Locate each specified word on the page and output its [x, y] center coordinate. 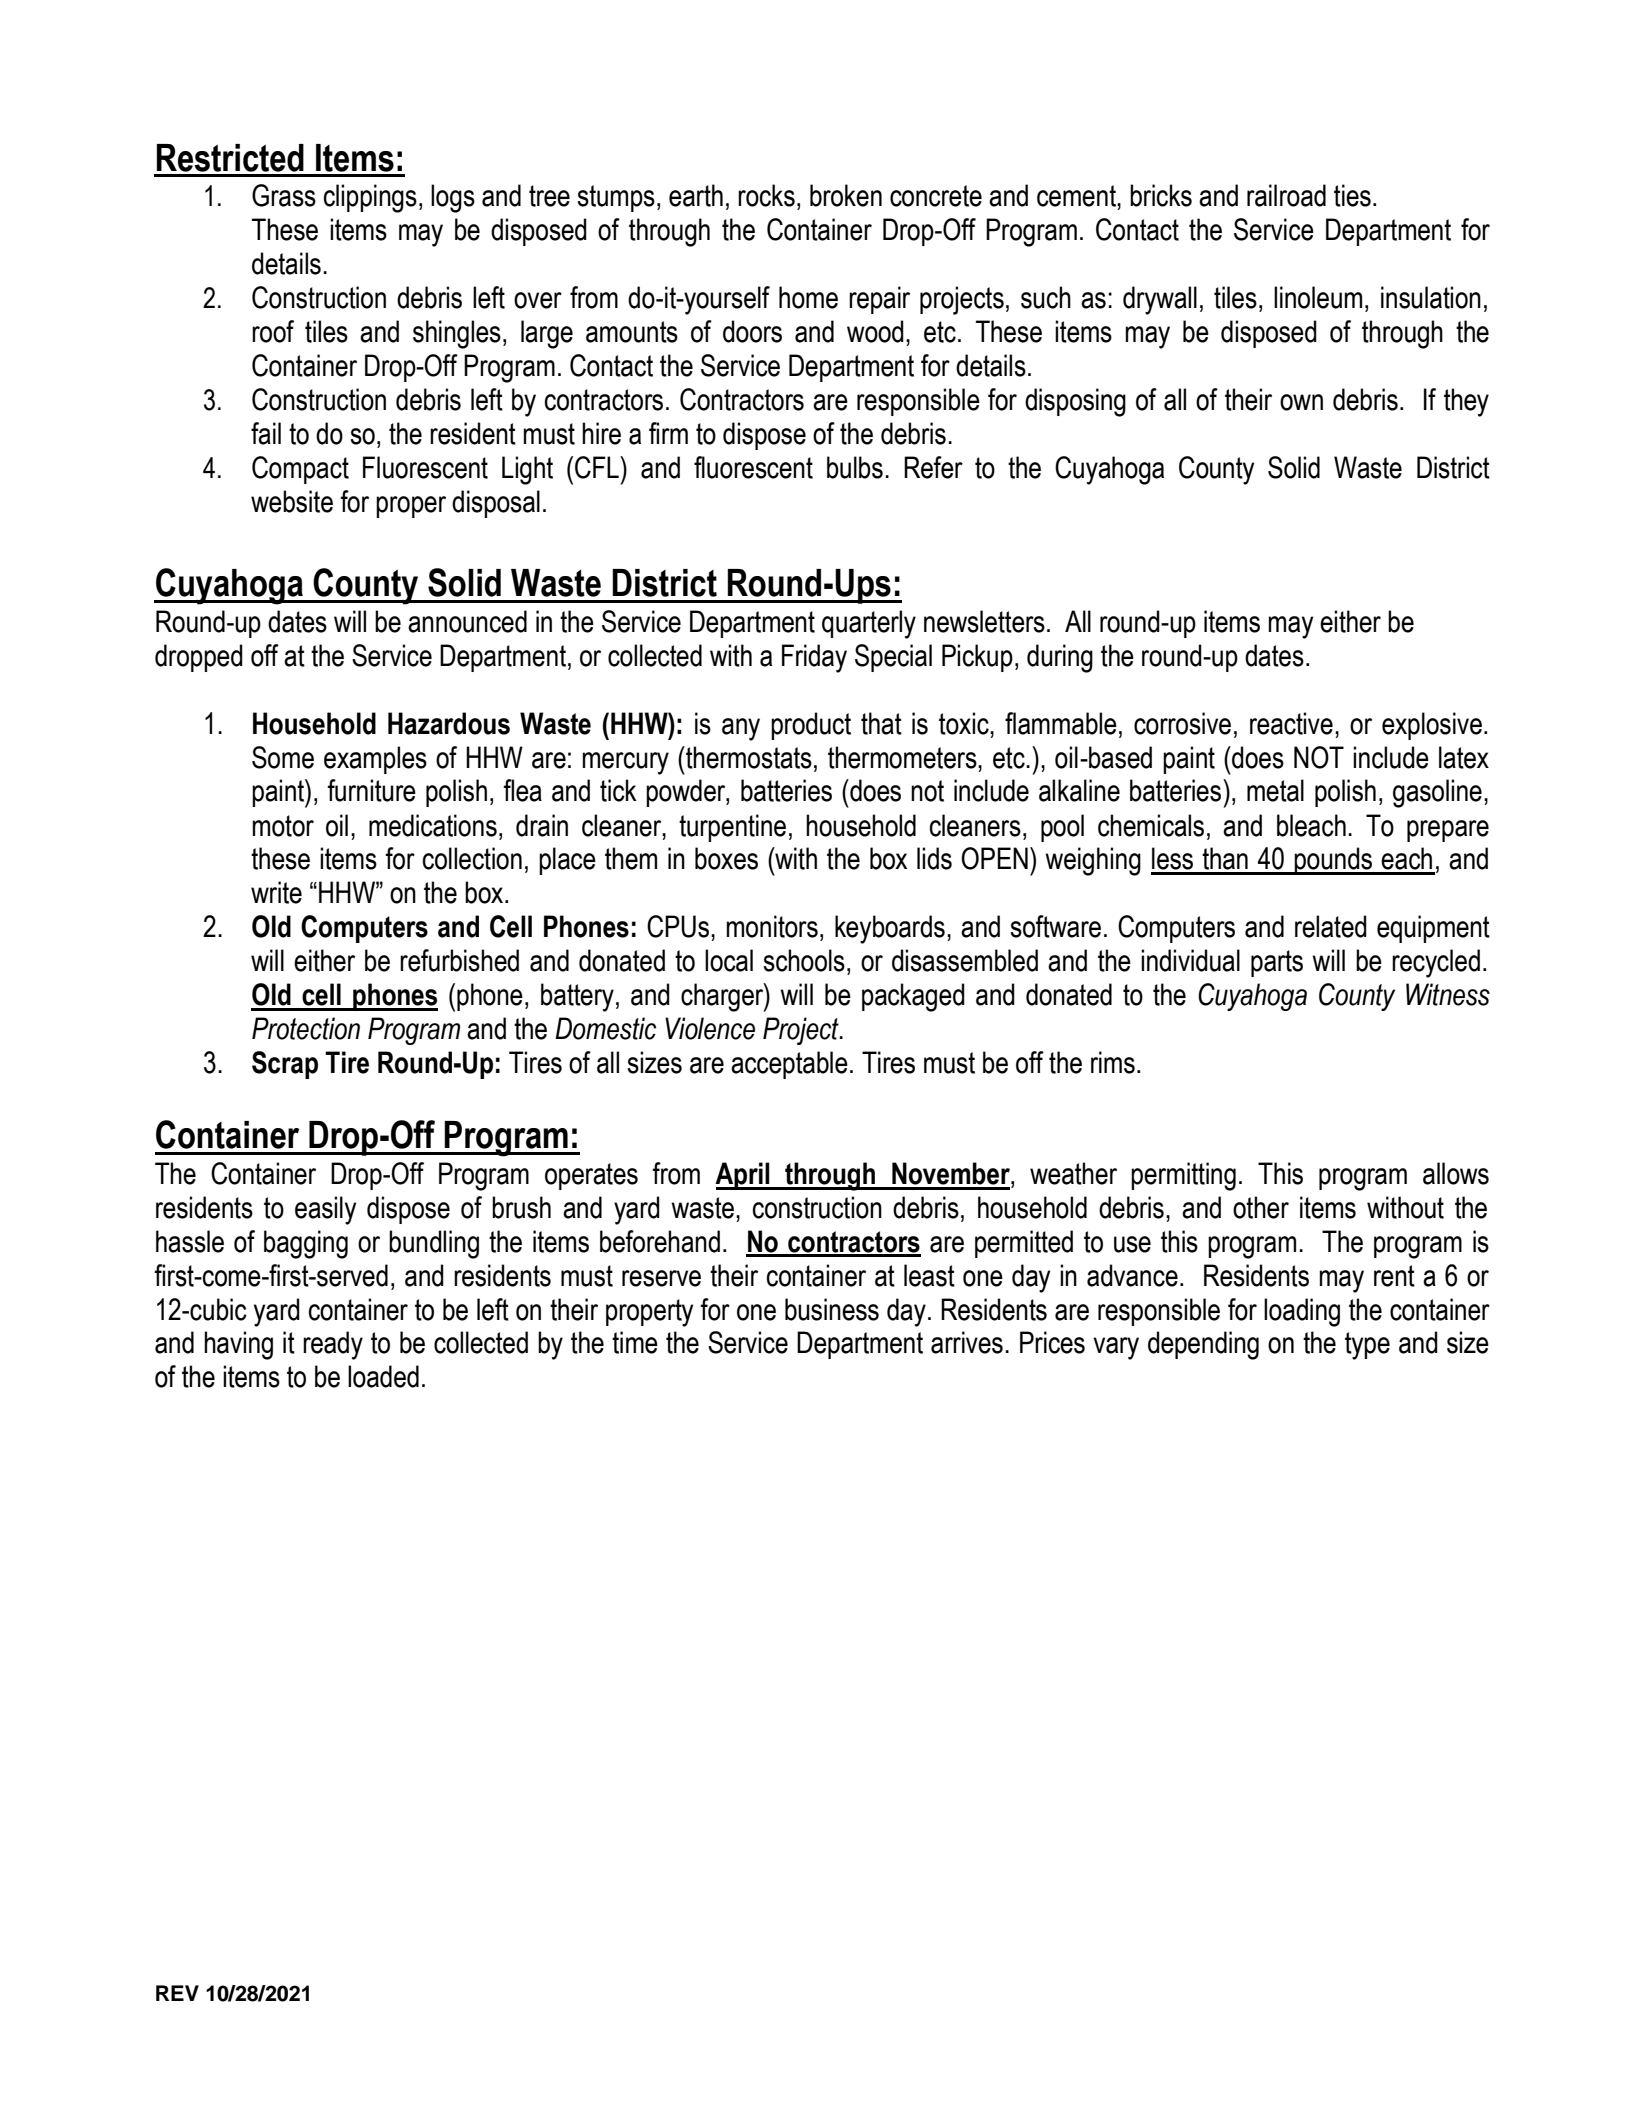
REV [177, 1993]
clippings [370, 198]
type [1367, 1346]
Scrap [285, 1065]
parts [1277, 963]
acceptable [789, 1065]
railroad [1286, 195]
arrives [967, 1342]
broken [846, 195]
